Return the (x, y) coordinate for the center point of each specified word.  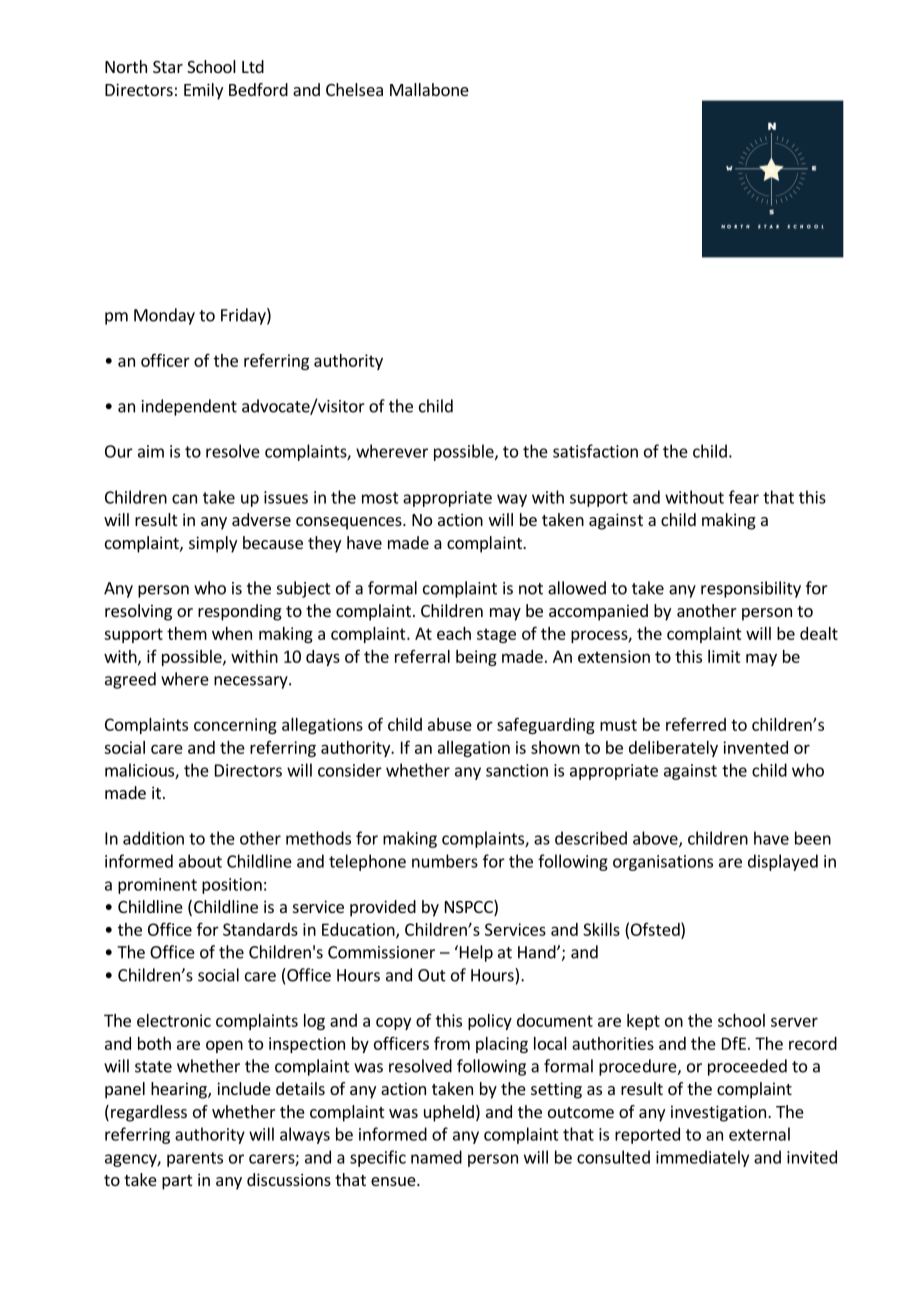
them (187, 633)
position (232, 886)
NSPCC (470, 908)
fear (744, 497)
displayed (783, 862)
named (436, 1157)
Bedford (258, 89)
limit (724, 656)
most (380, 498)
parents (195, 1159)
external (759, 1134)
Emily (203, 91)
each (454, 633)
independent (189, 407)
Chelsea (354, 89)
